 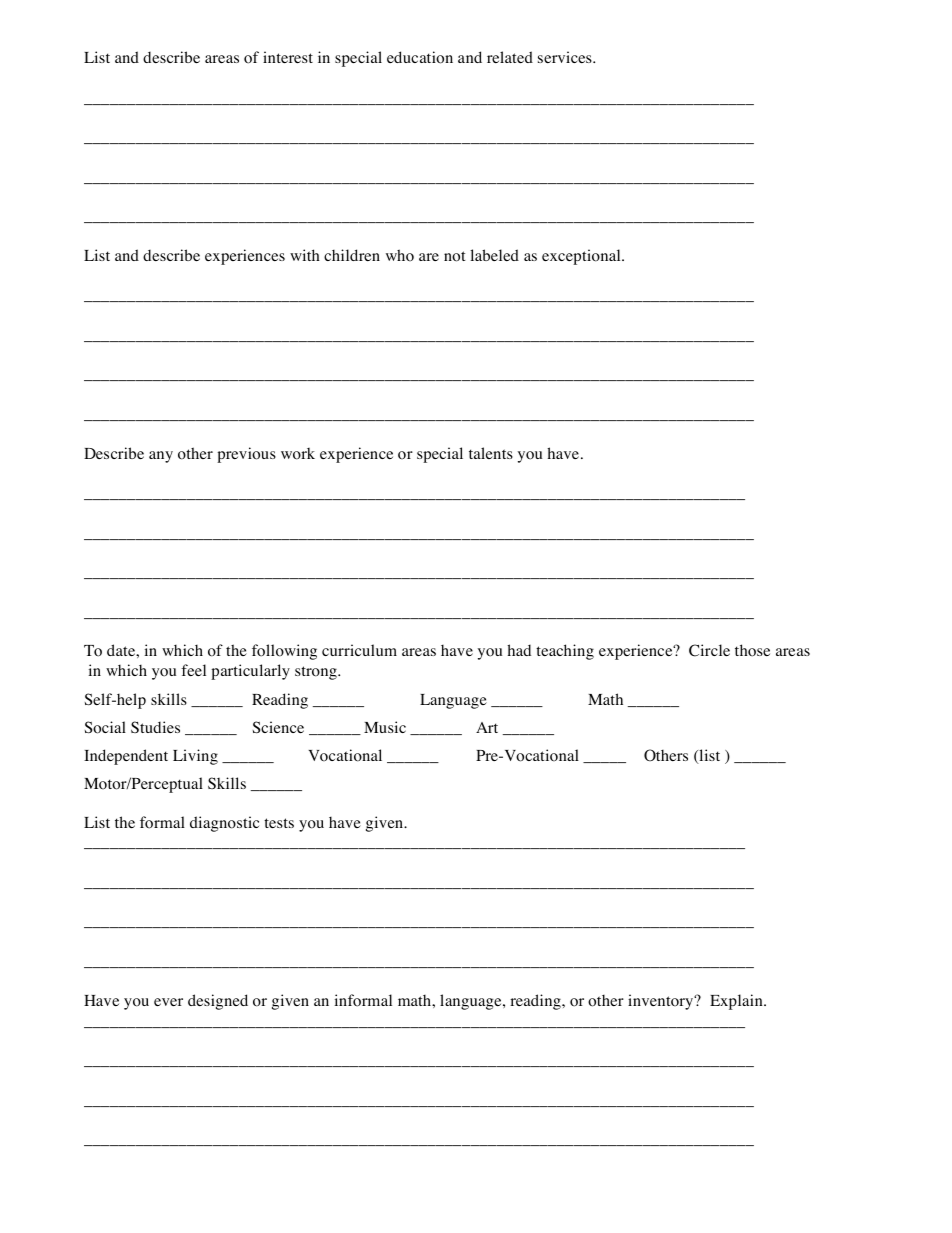 What do you see at coordinates (288, 57) in the document?
I see `interest` at bounding box center [288, 57].
